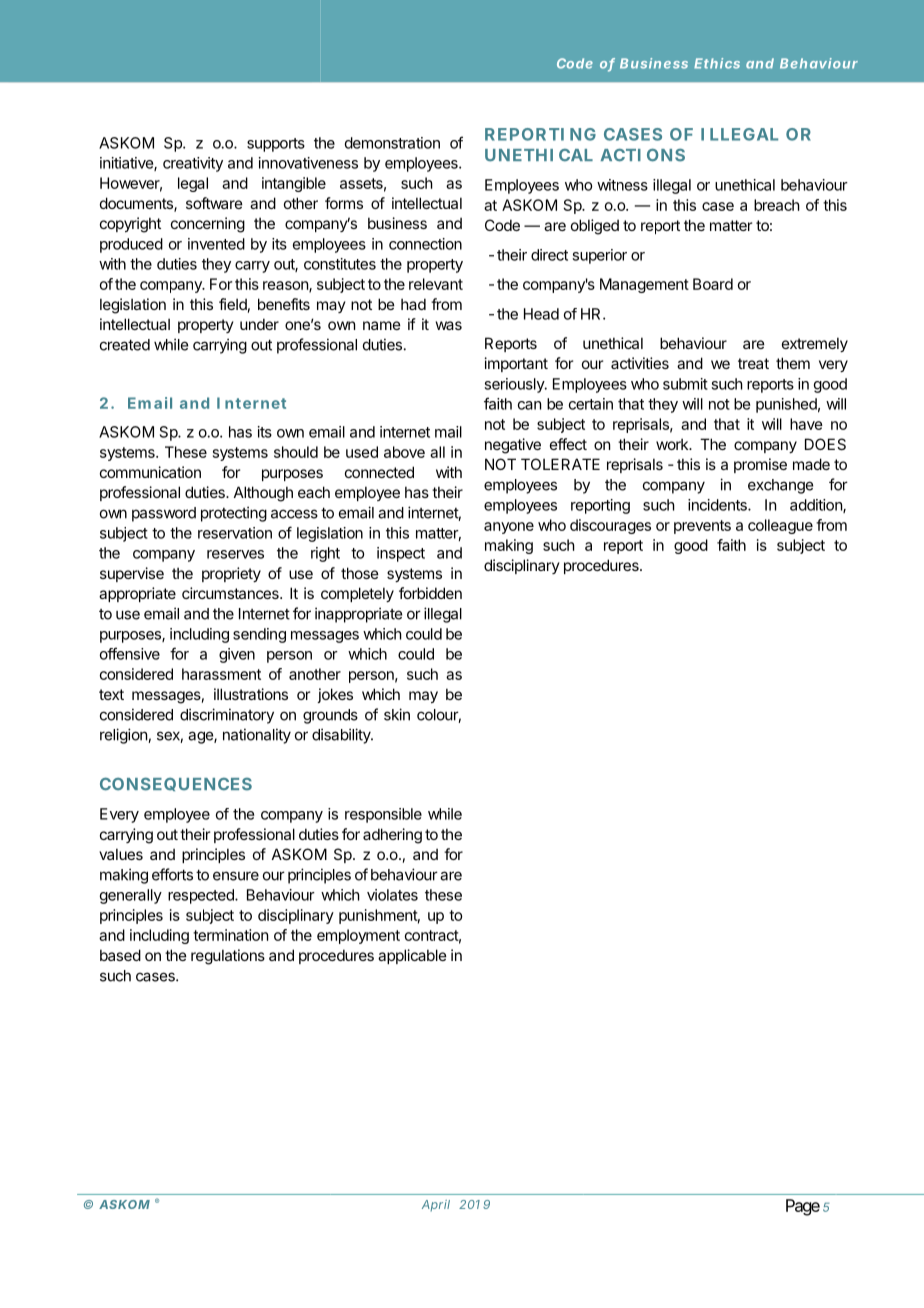 This screenshot has width=924, height=1308. I want to click on promise, so click(760, 465).
